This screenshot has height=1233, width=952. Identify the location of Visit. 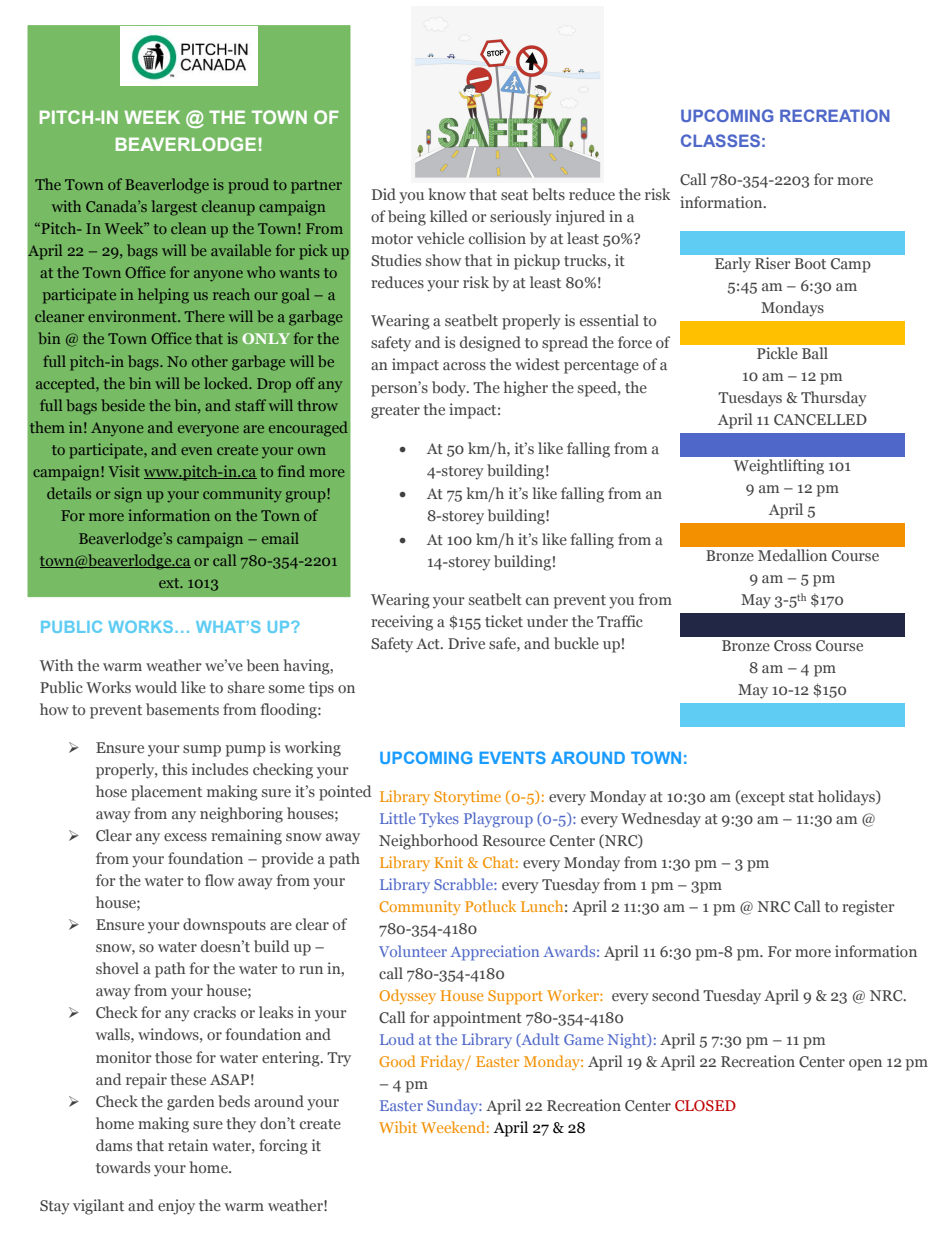
(124, 471).
